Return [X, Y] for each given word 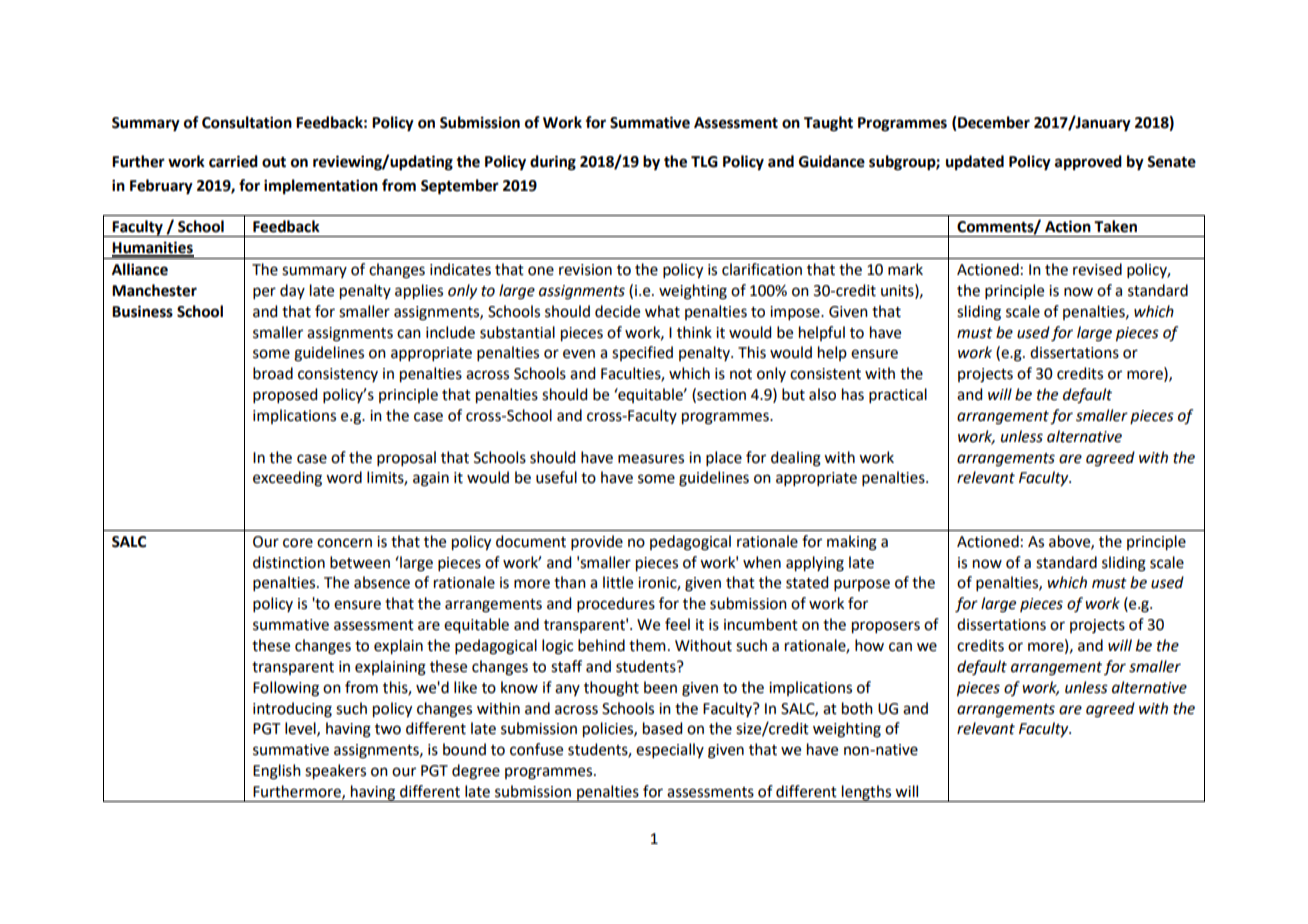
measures [651, 459]
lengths [867, 793]
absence [382, 582]
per [264, 293]
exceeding [287, 479]
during [553, 163]
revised [1097, 269]
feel [677, 624]
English [277, 772]
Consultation [247, 122]
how [869, 645]
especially [670, 750]
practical [898, 395]
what [662, 311]
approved [1088, 163]
